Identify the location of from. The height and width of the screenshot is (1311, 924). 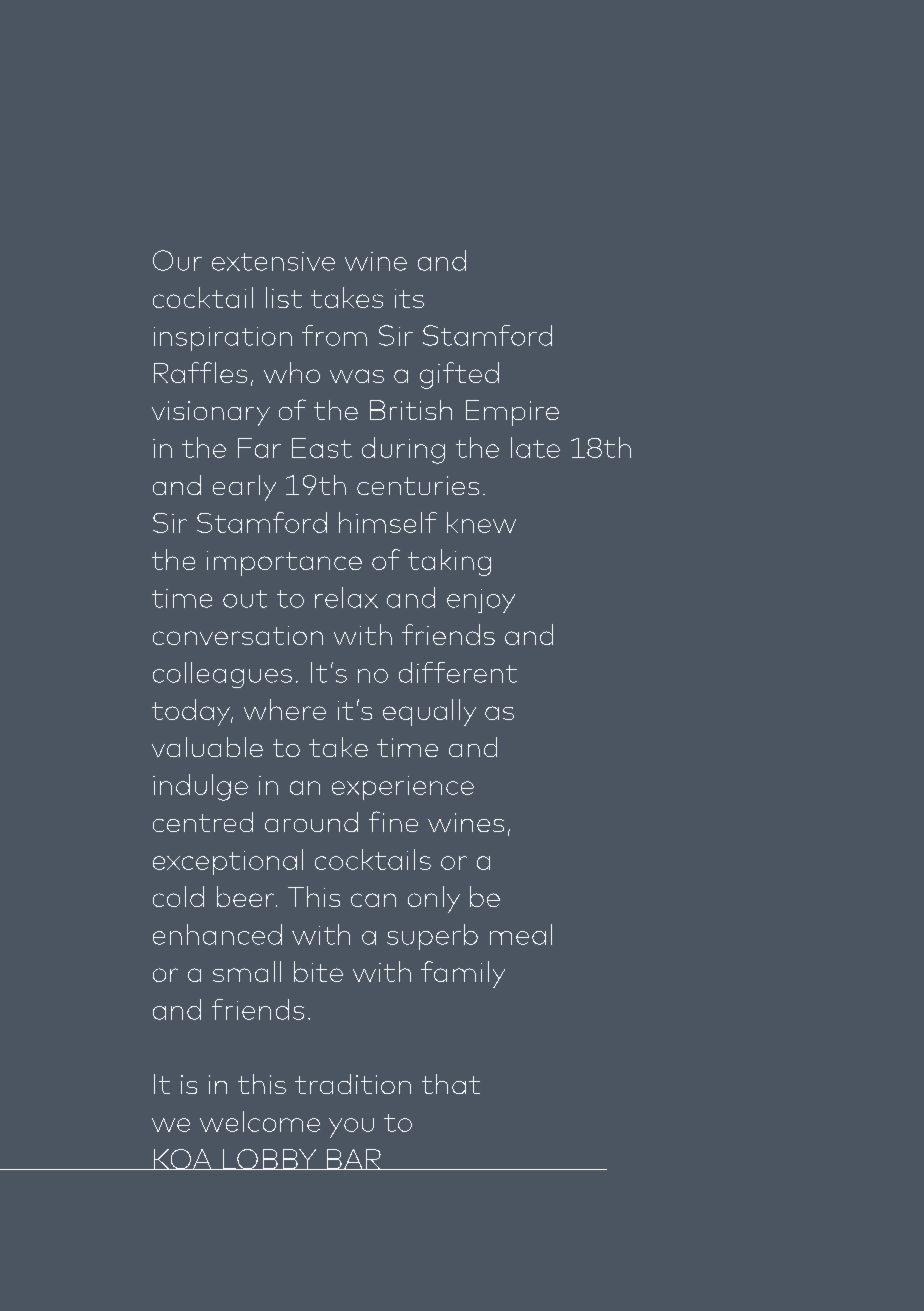
(334, 335).
